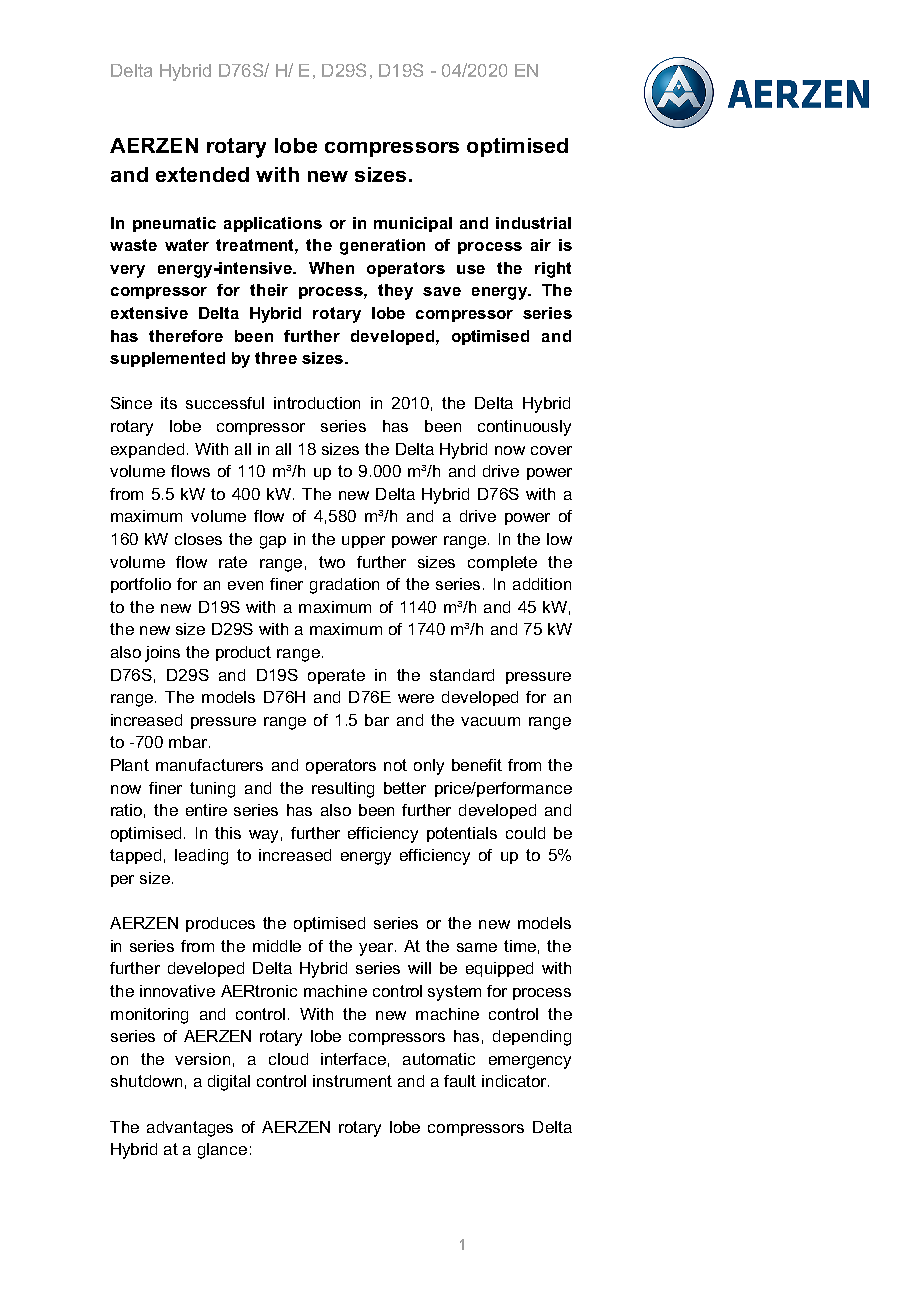 Image resolution: width=924 pixels, height=1308 pixels. What do you see at coordinates (533, 223) in the image?
I see `industrial` at bounding box center [533, 223].
